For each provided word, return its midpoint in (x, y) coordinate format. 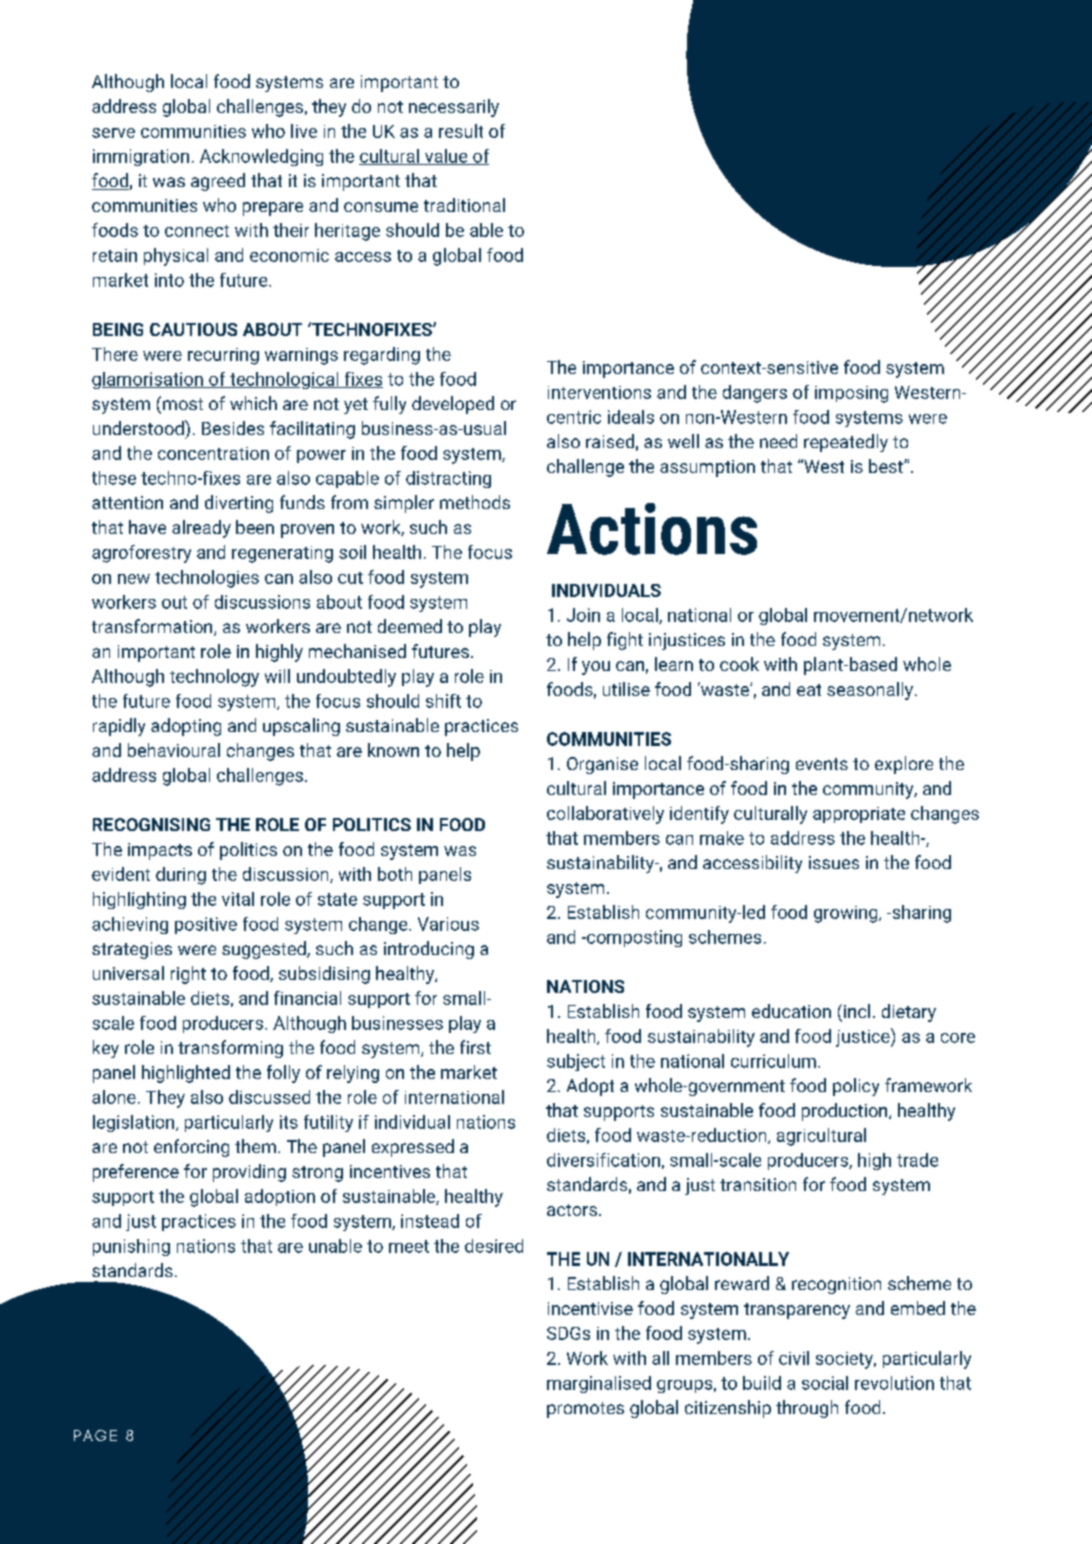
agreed (218, 182)
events (822, 764)
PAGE (95, 1435)
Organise (602, 765)
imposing (851, 394)
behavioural (174, 750)
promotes (585, 1410)
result (461, 131)
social (825, 1383)
